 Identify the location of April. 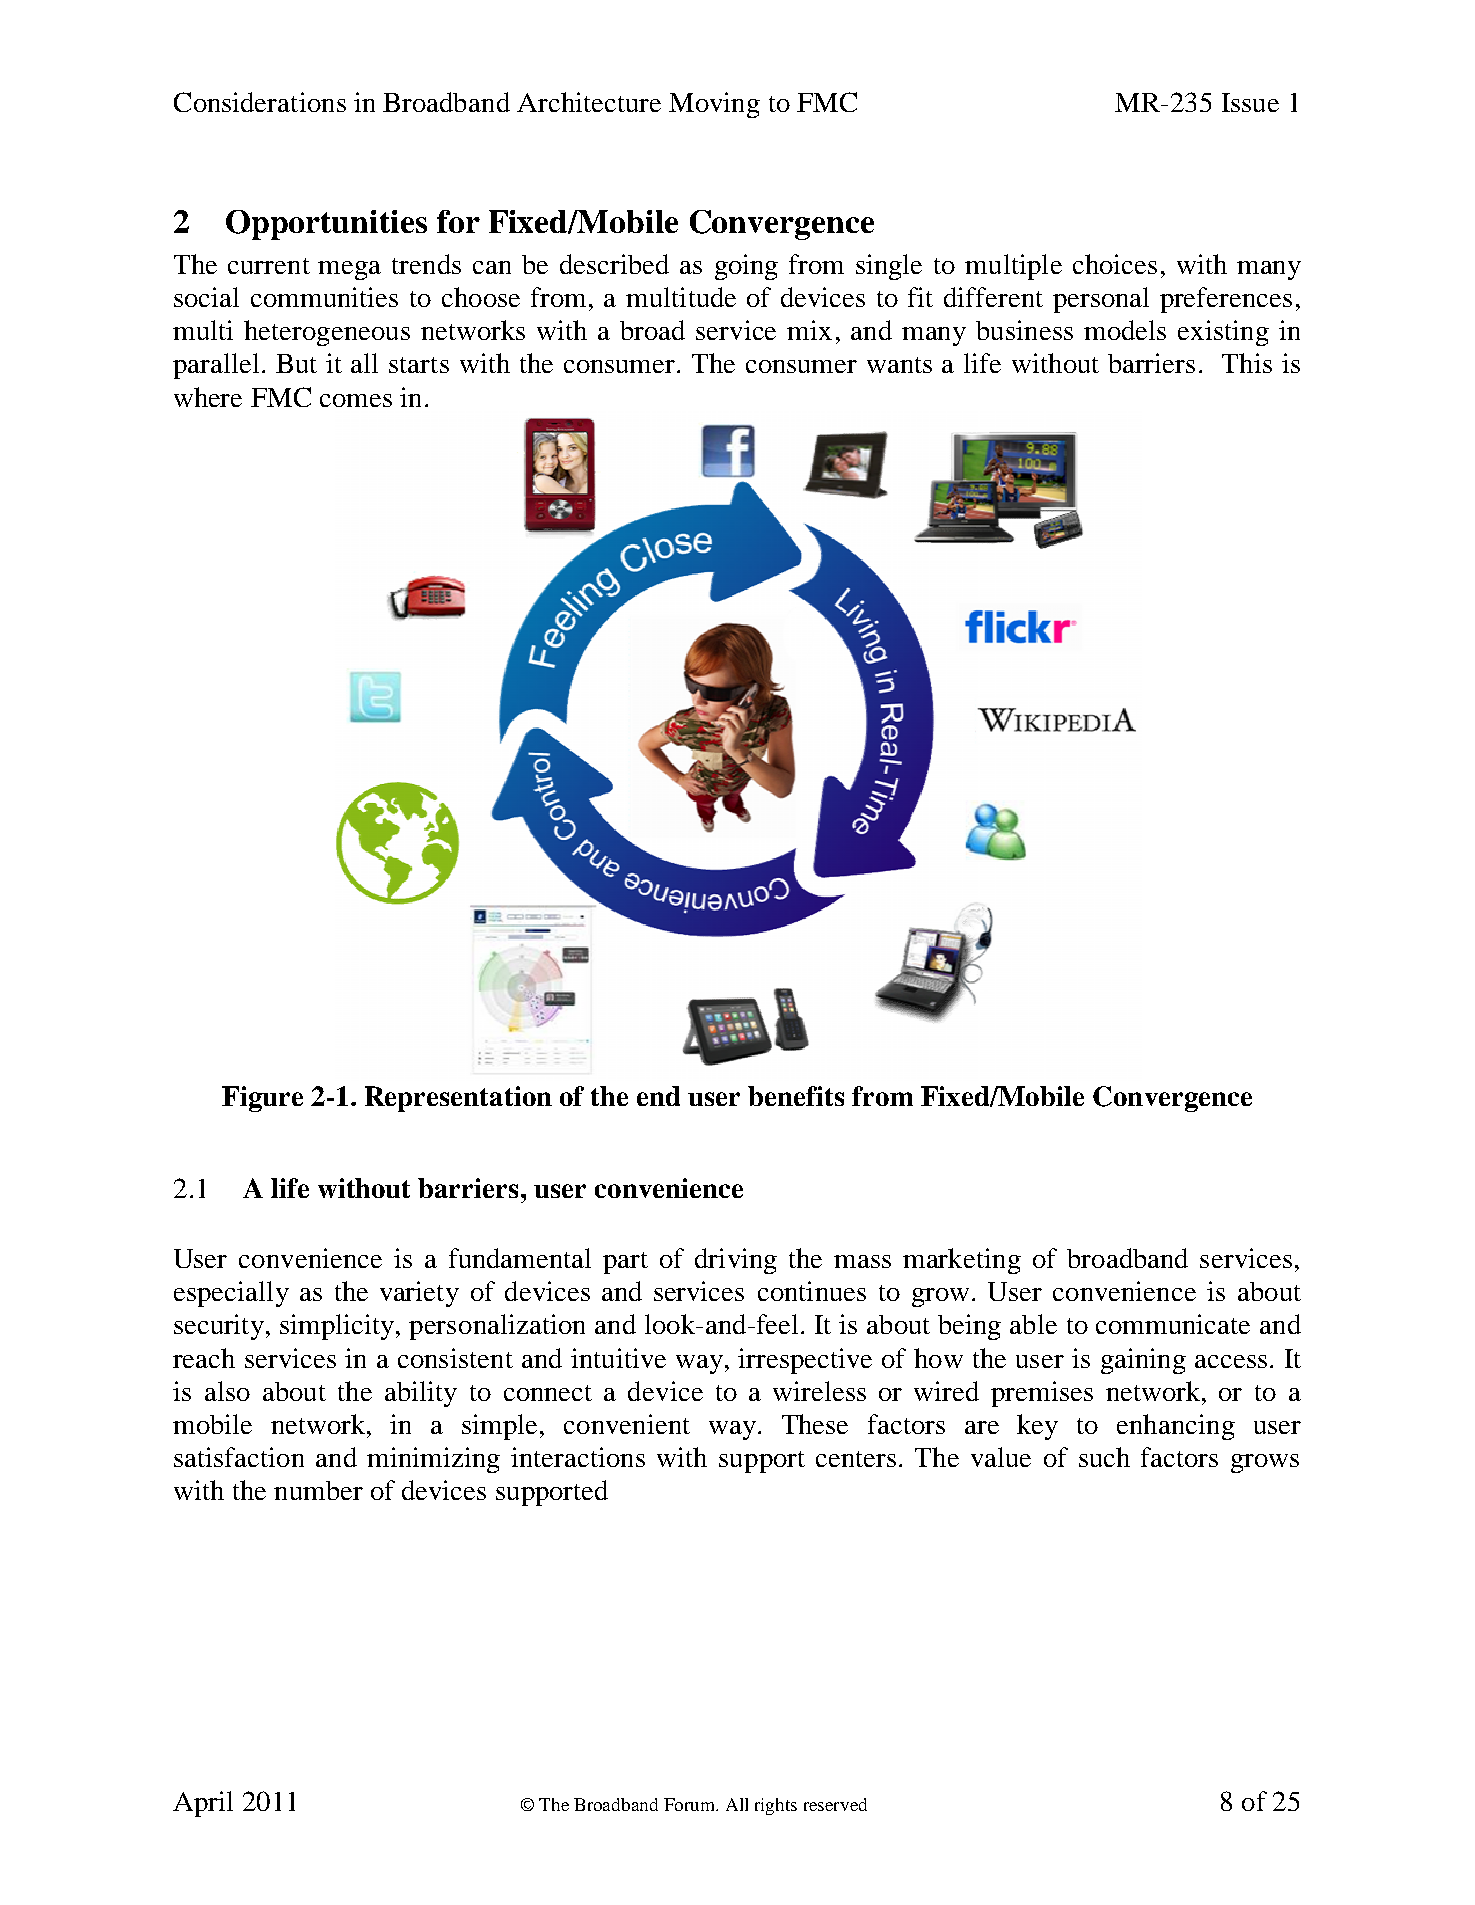
(203, 1804).
